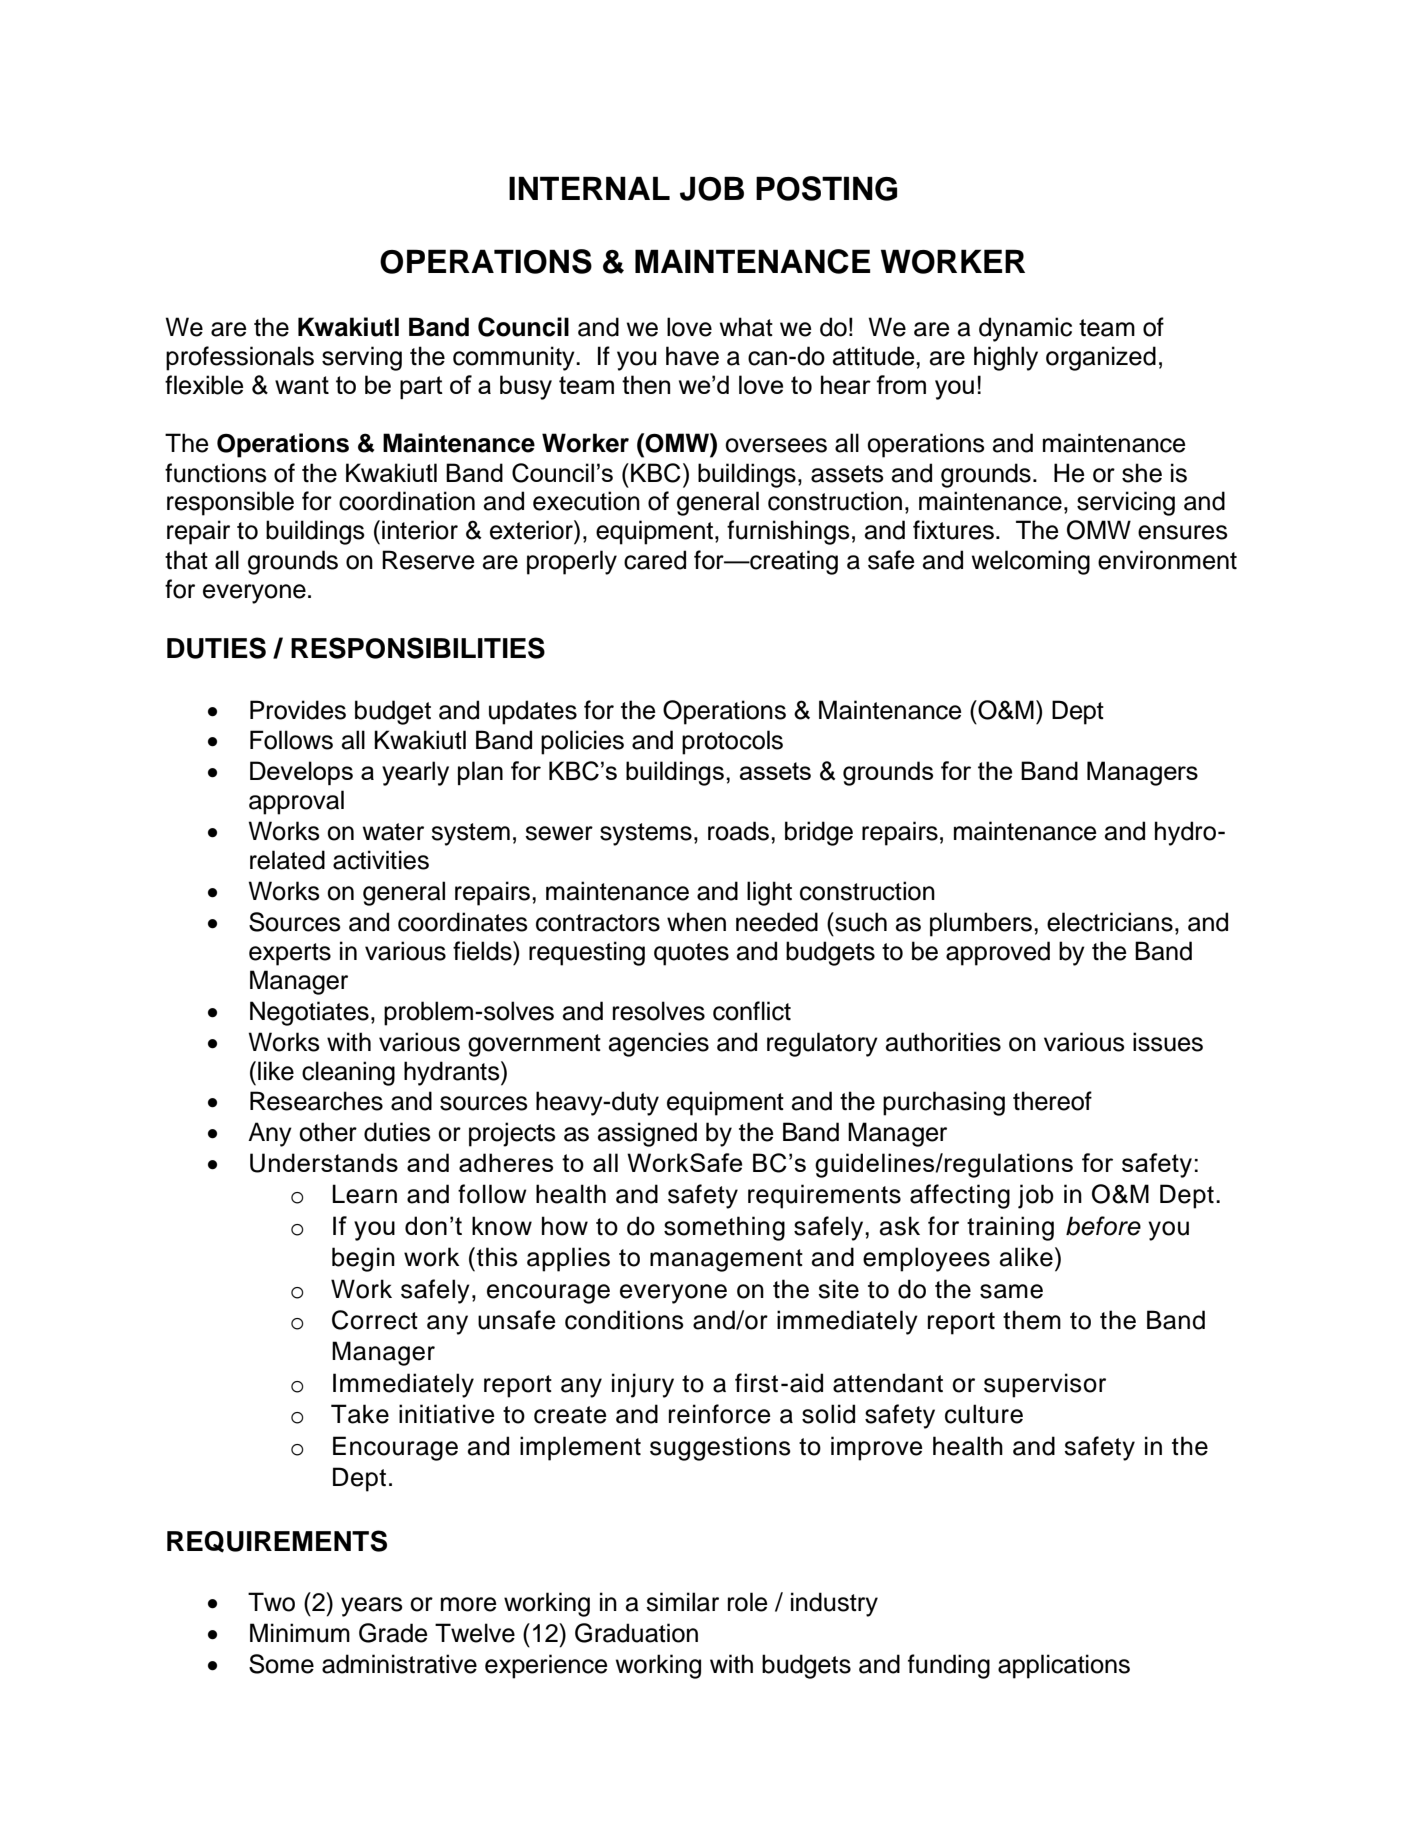 Image resolution: width=1407 pixels, height=1821 pixels. What do you see at coordinates (696, 922) in the screenshot?
I see `when` at bounding box center [696, 922].
